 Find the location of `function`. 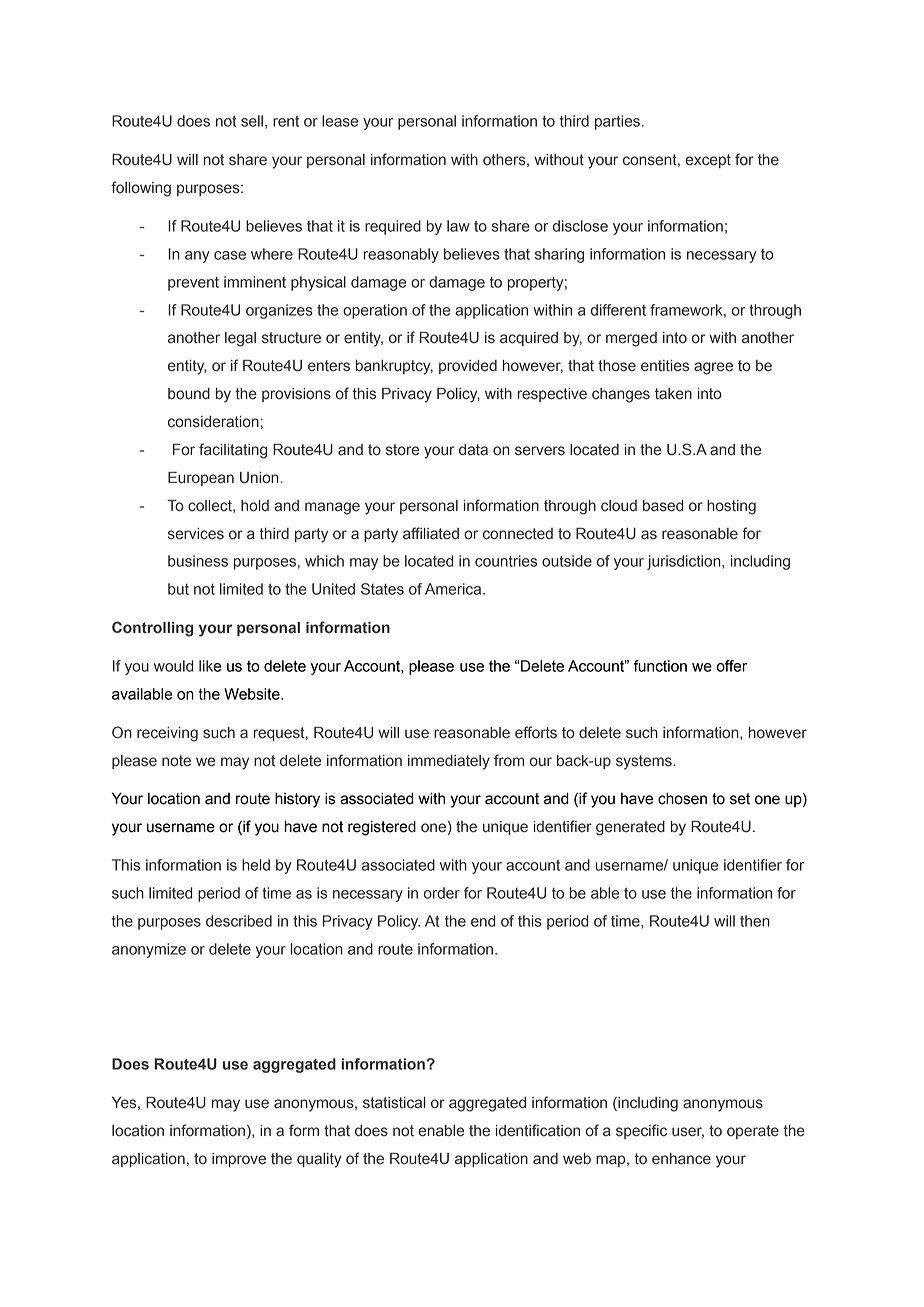

function is located at coordinates (660, 666).
